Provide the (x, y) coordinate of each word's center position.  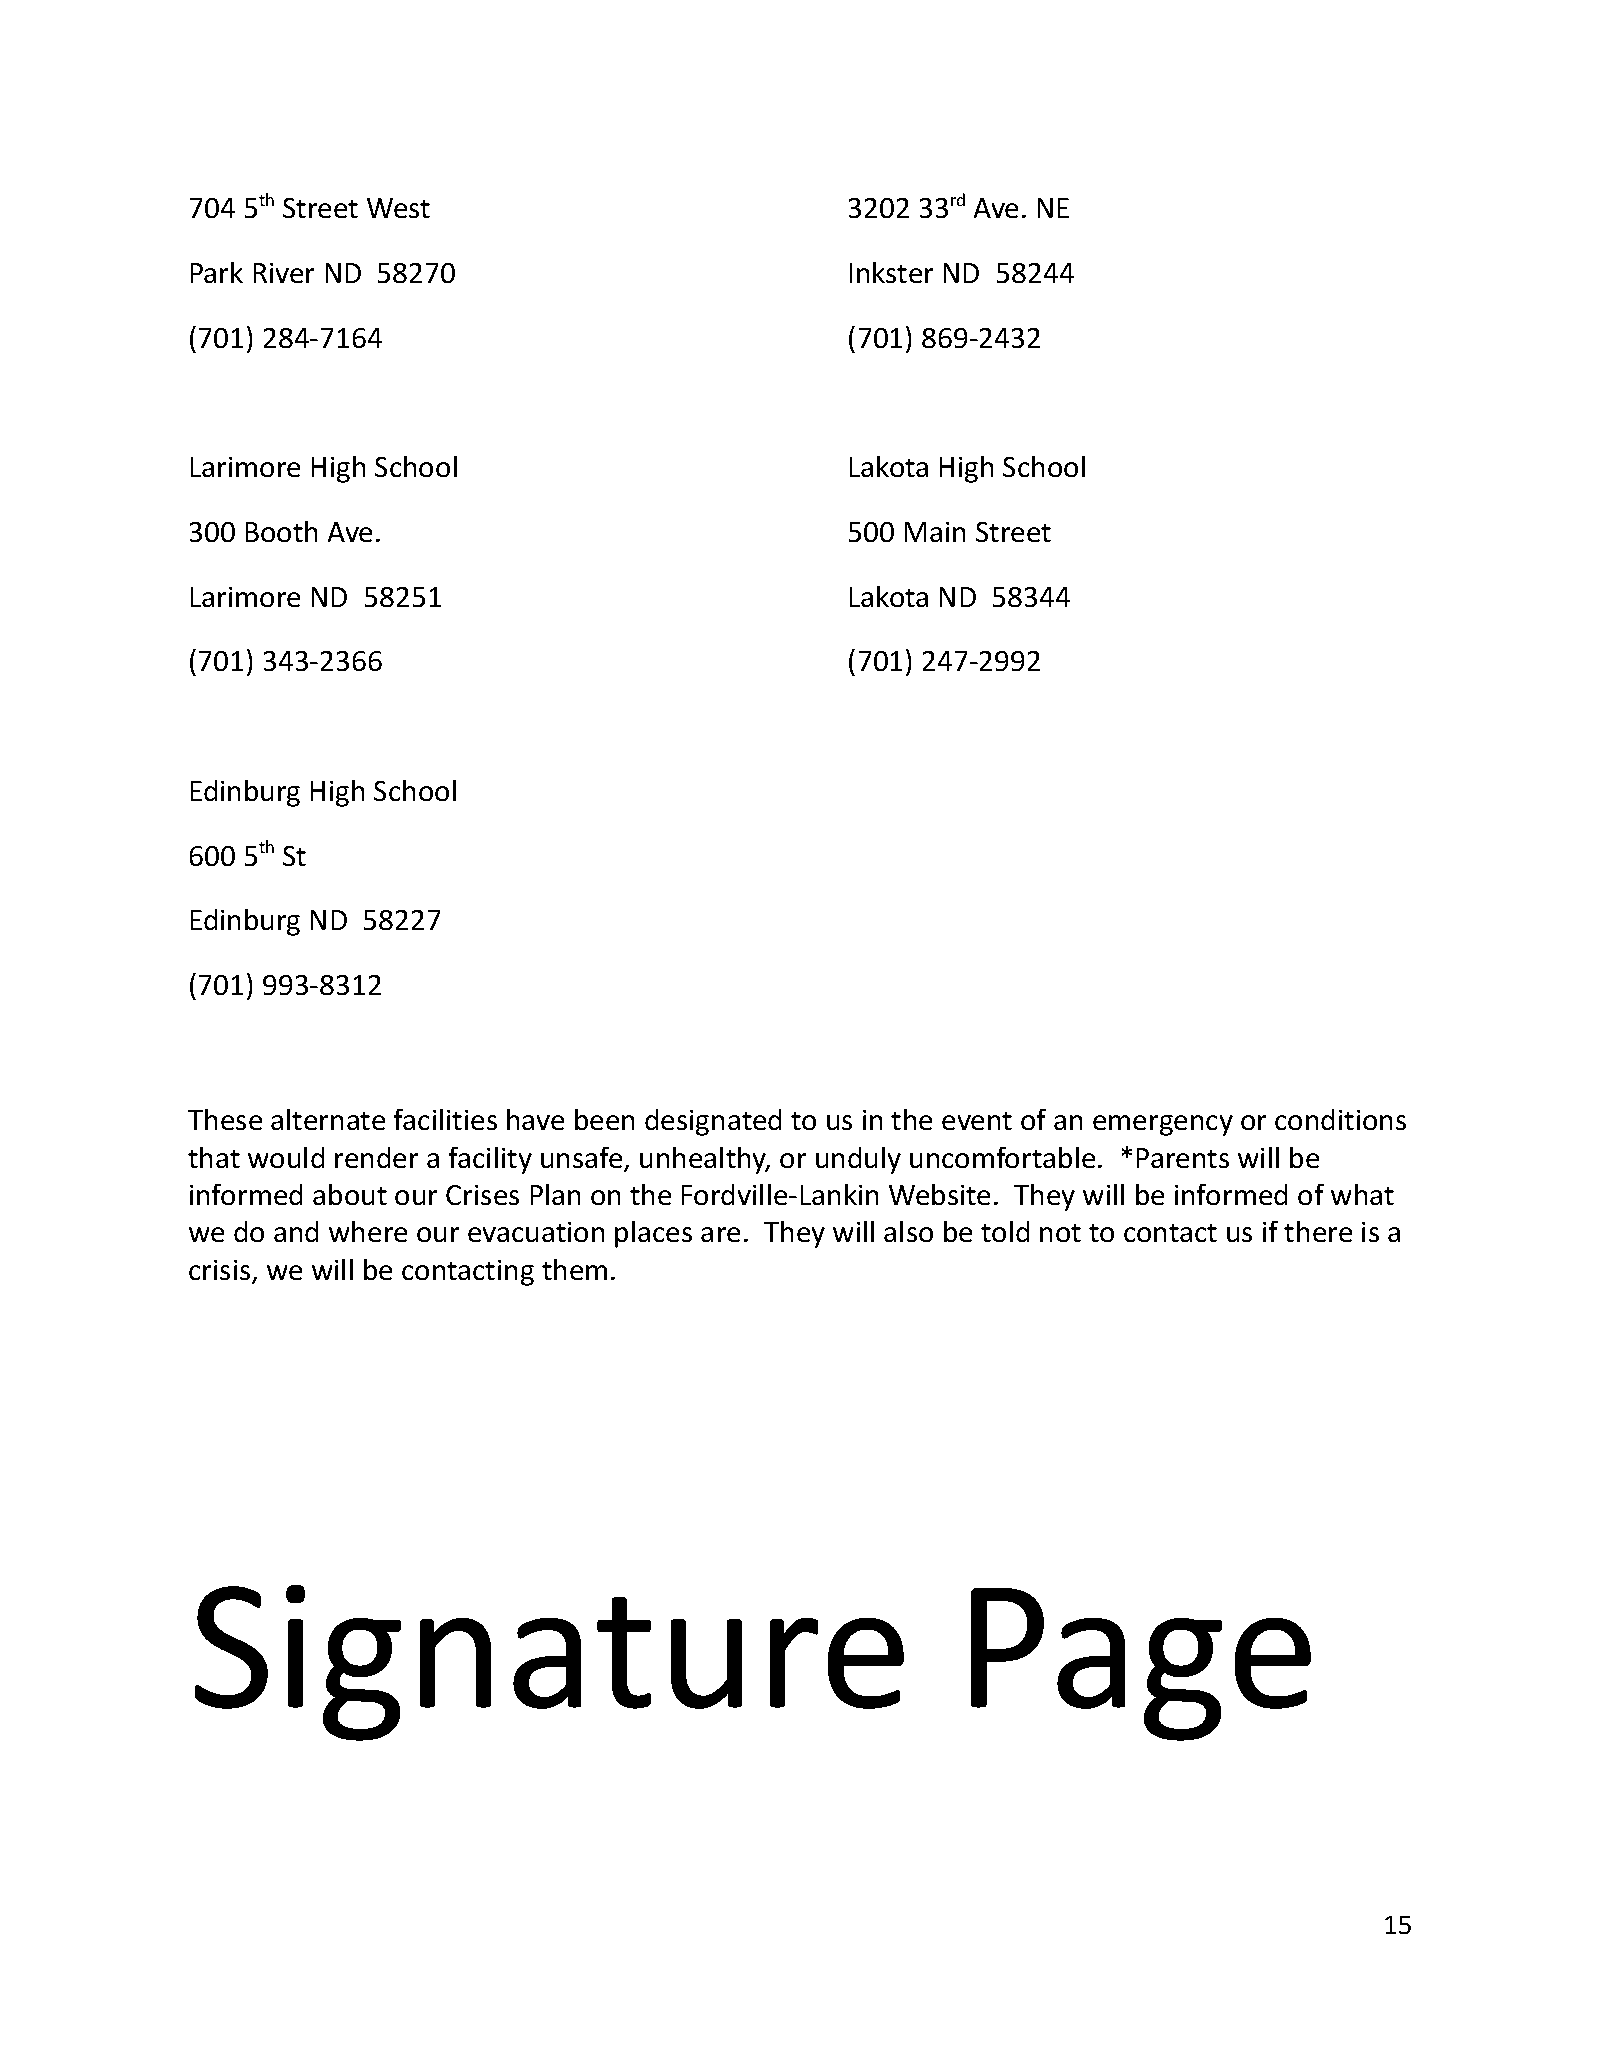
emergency (1163, 1125)
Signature (549, 1663)
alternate (328, 1119)
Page (1141, 1664)
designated (713, 1122)
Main (935, 532)
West (398, 208)
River (284, 273)
